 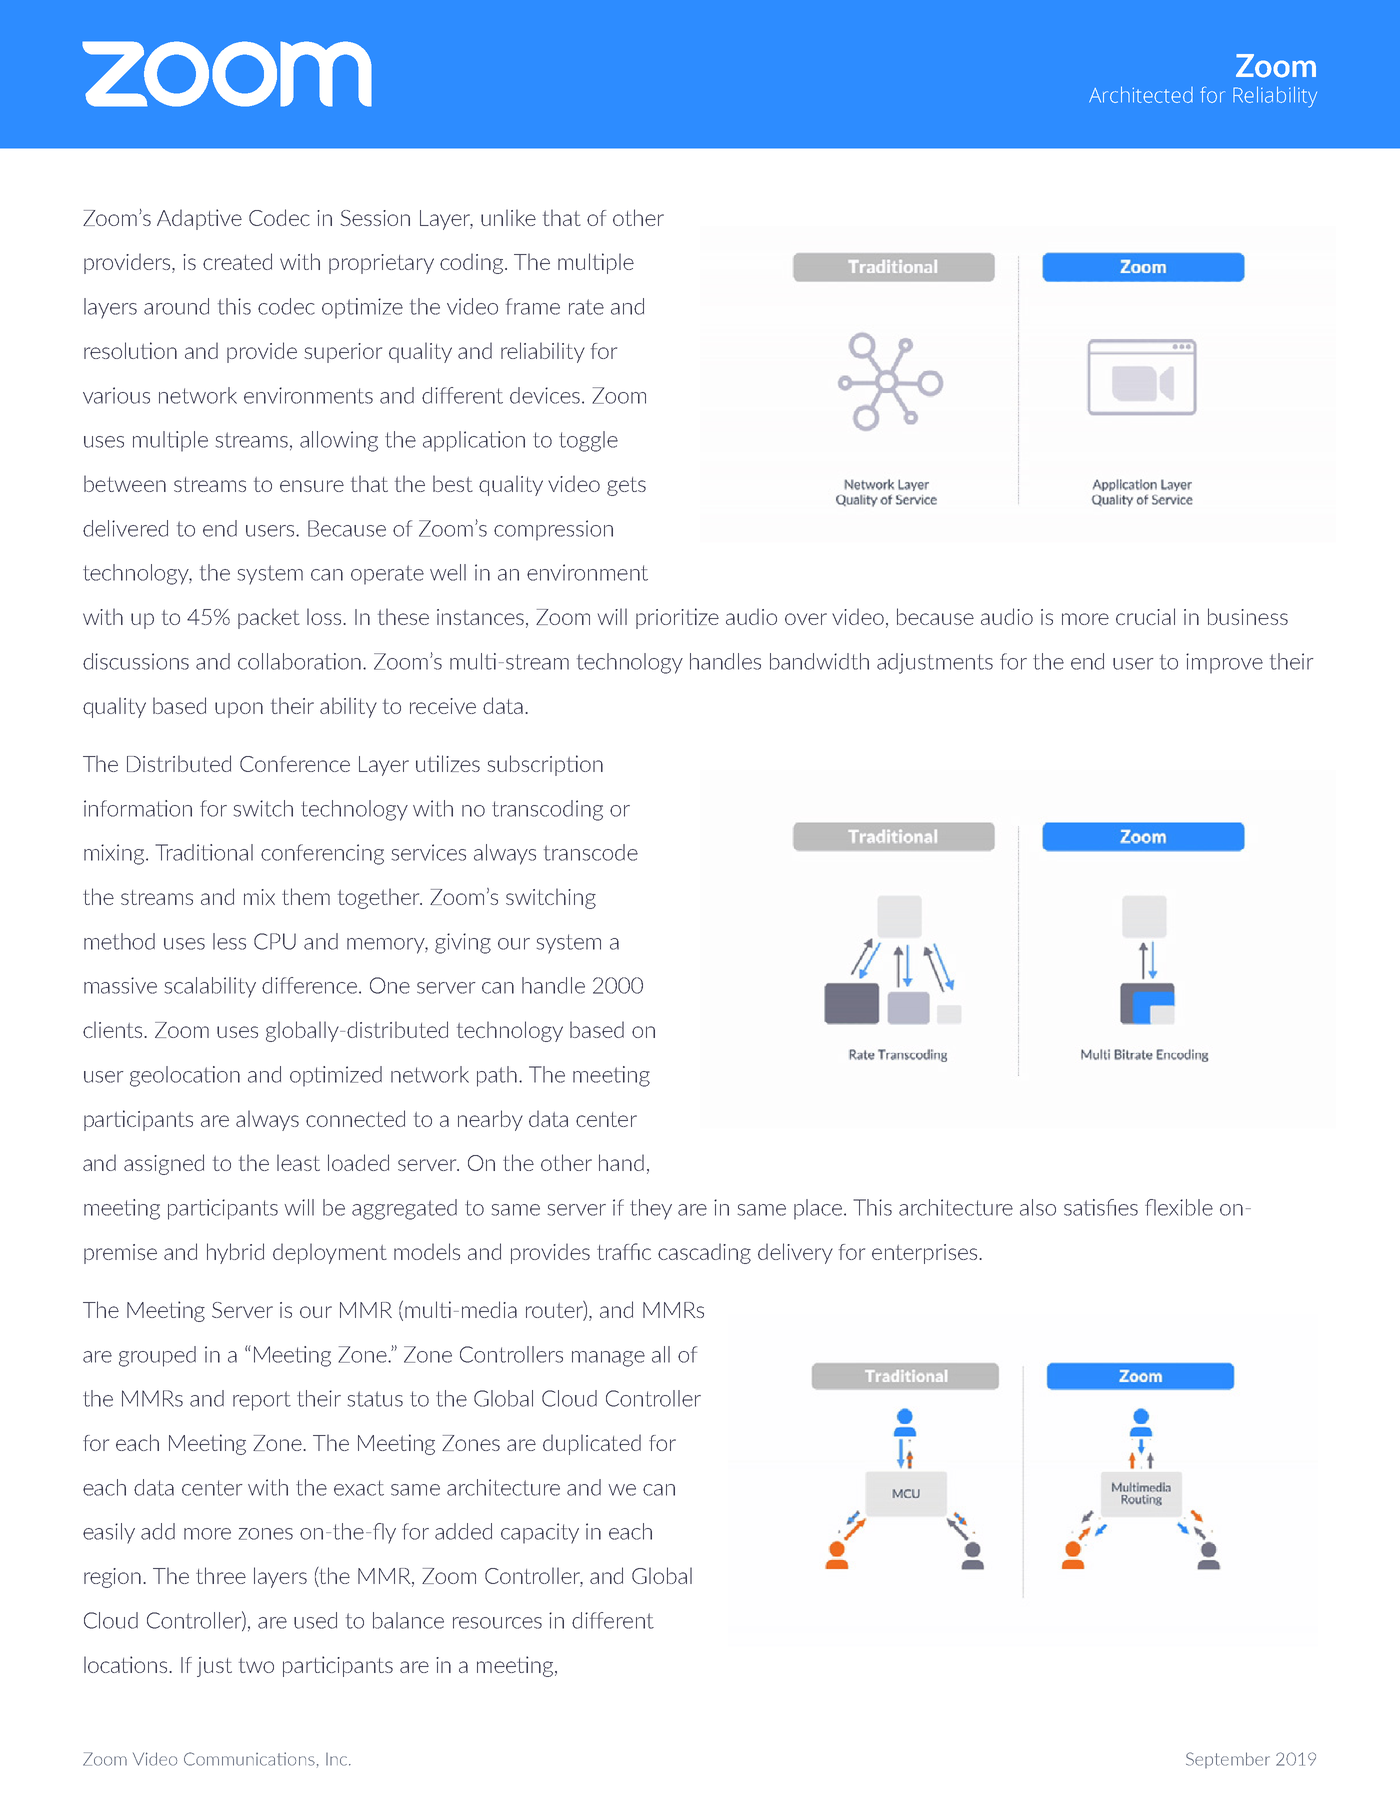 I want to click on unlike, so click(x=508, y=217).
